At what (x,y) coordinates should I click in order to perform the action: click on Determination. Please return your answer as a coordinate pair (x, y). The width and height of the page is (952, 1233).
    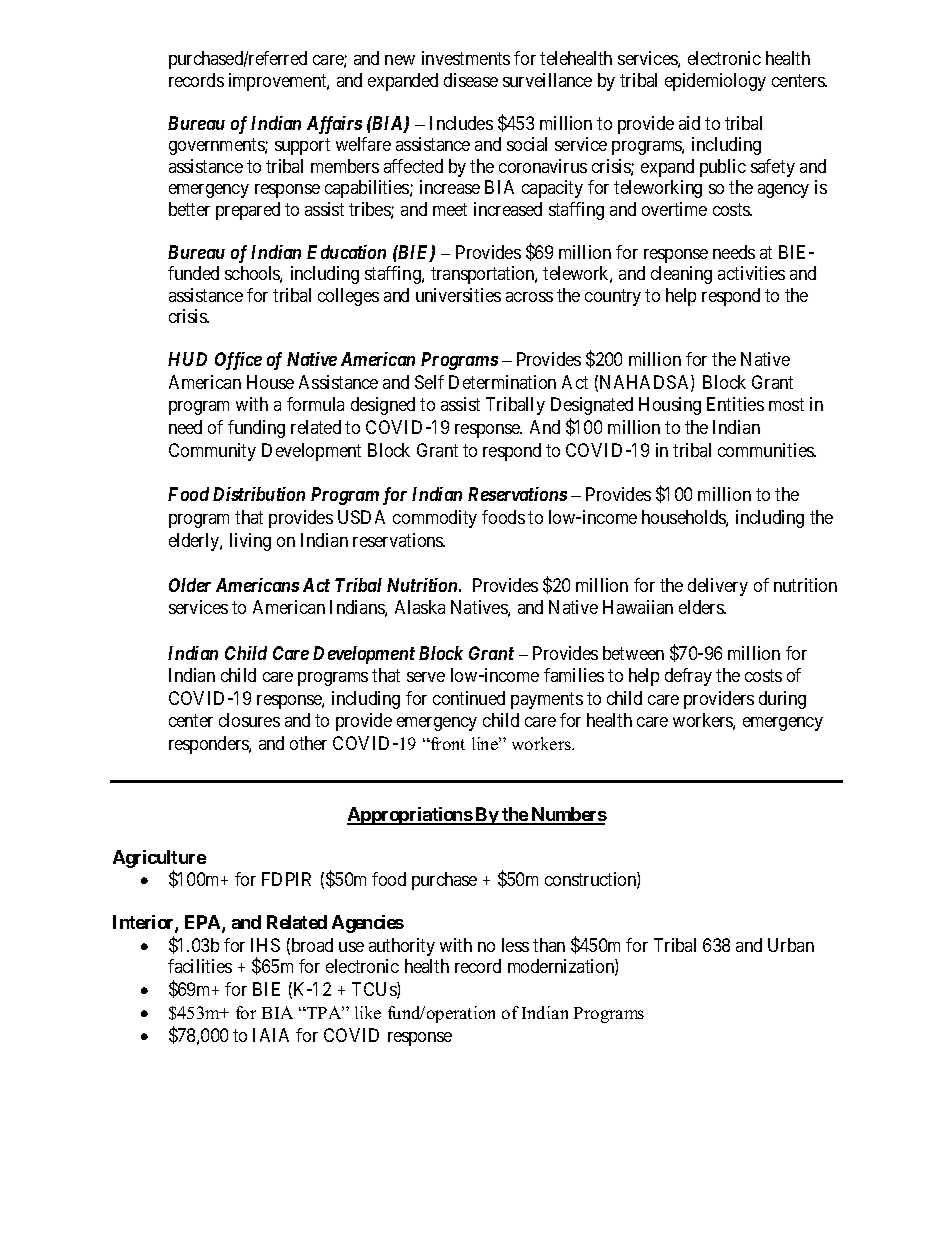
    Looking at the image, I should click on (502, 382).
